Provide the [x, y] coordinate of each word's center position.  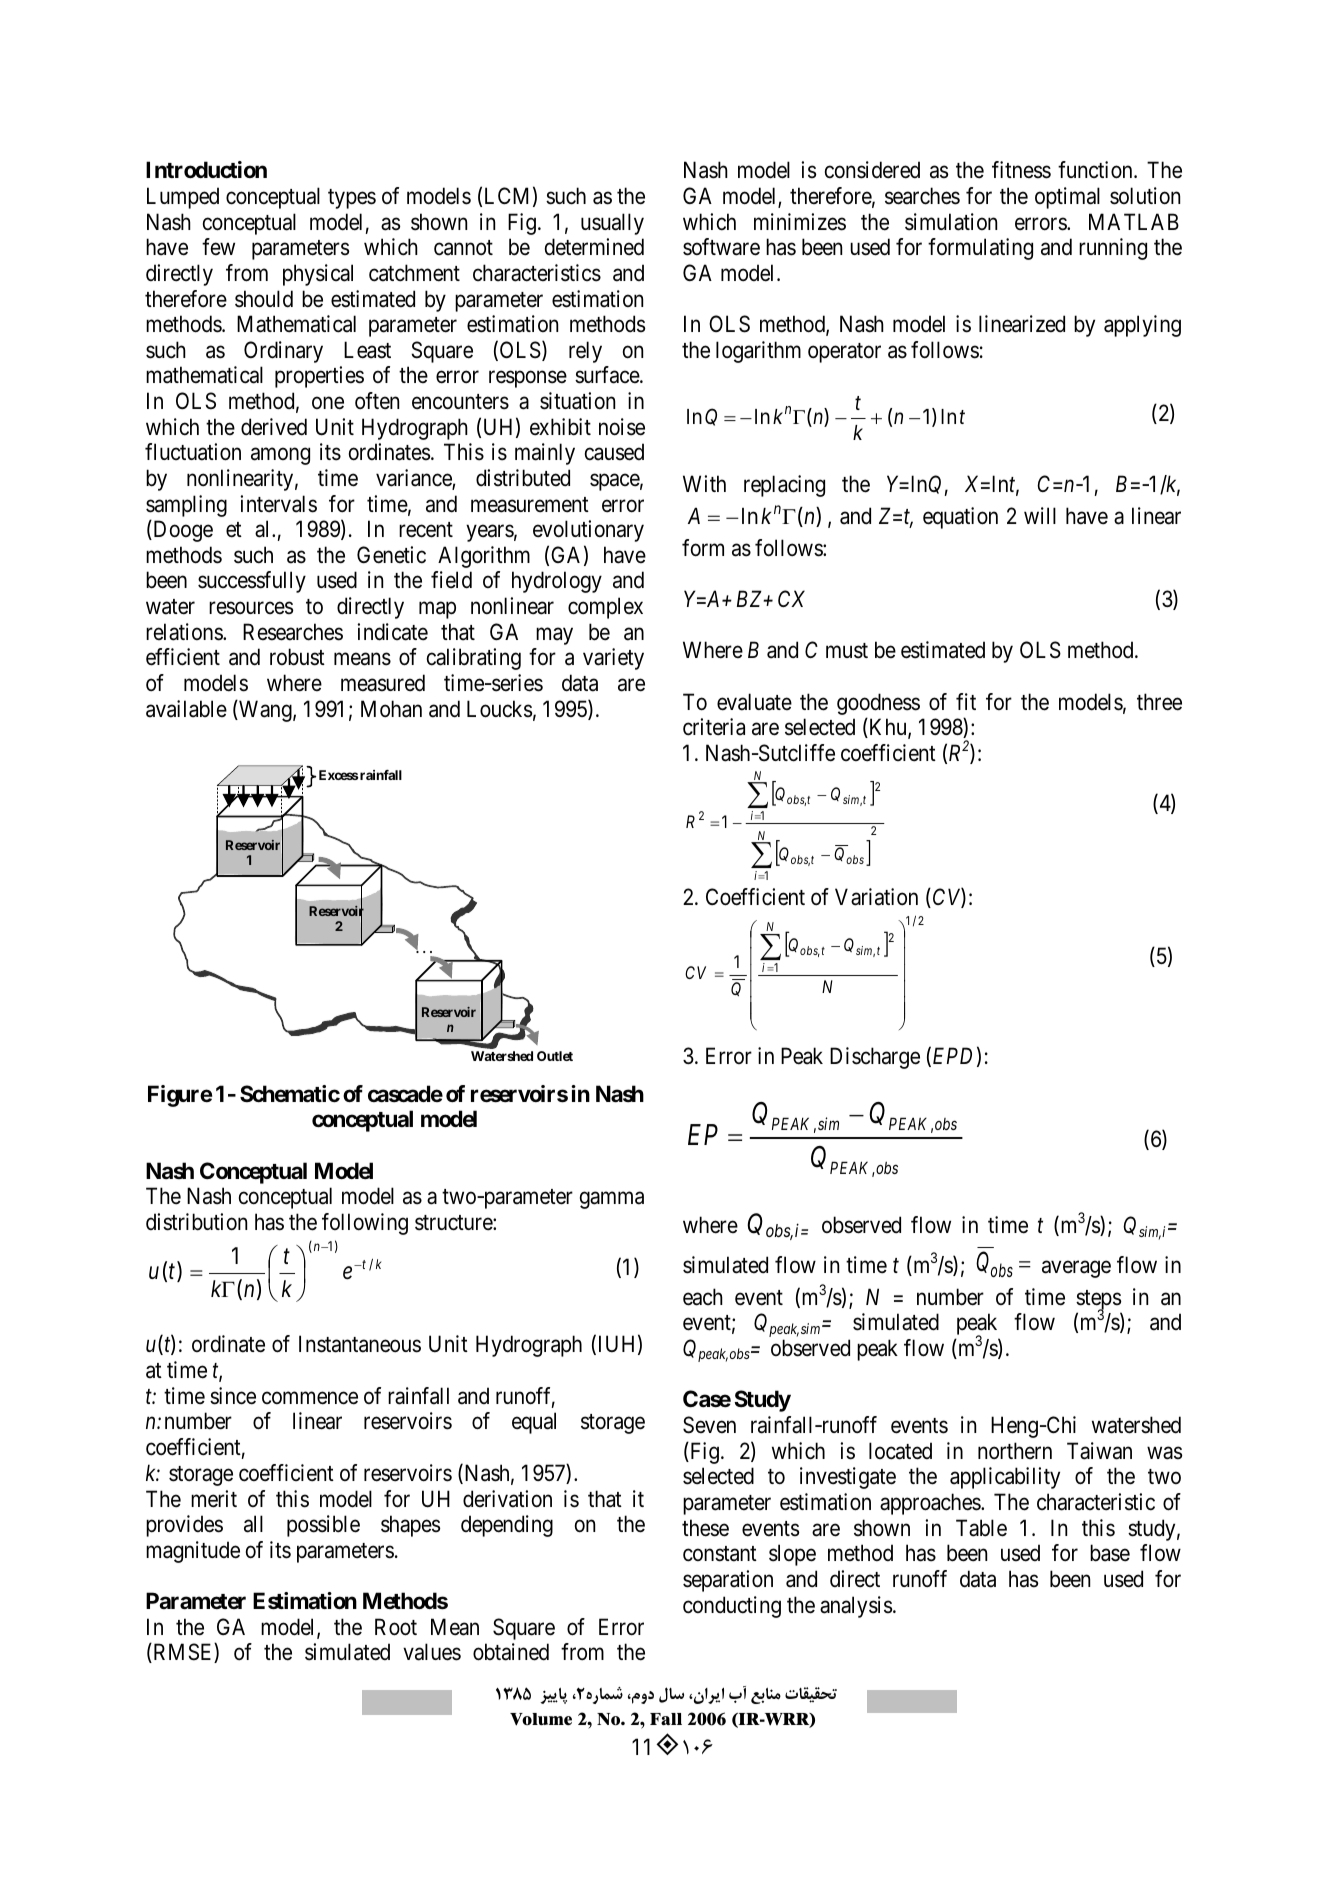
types [352, 199]
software [721, 247]
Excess [339, 775]
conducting [732, 1607]
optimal [1067, 198]
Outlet [555, 1056]
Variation [876, 897]
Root [396, 1627]
